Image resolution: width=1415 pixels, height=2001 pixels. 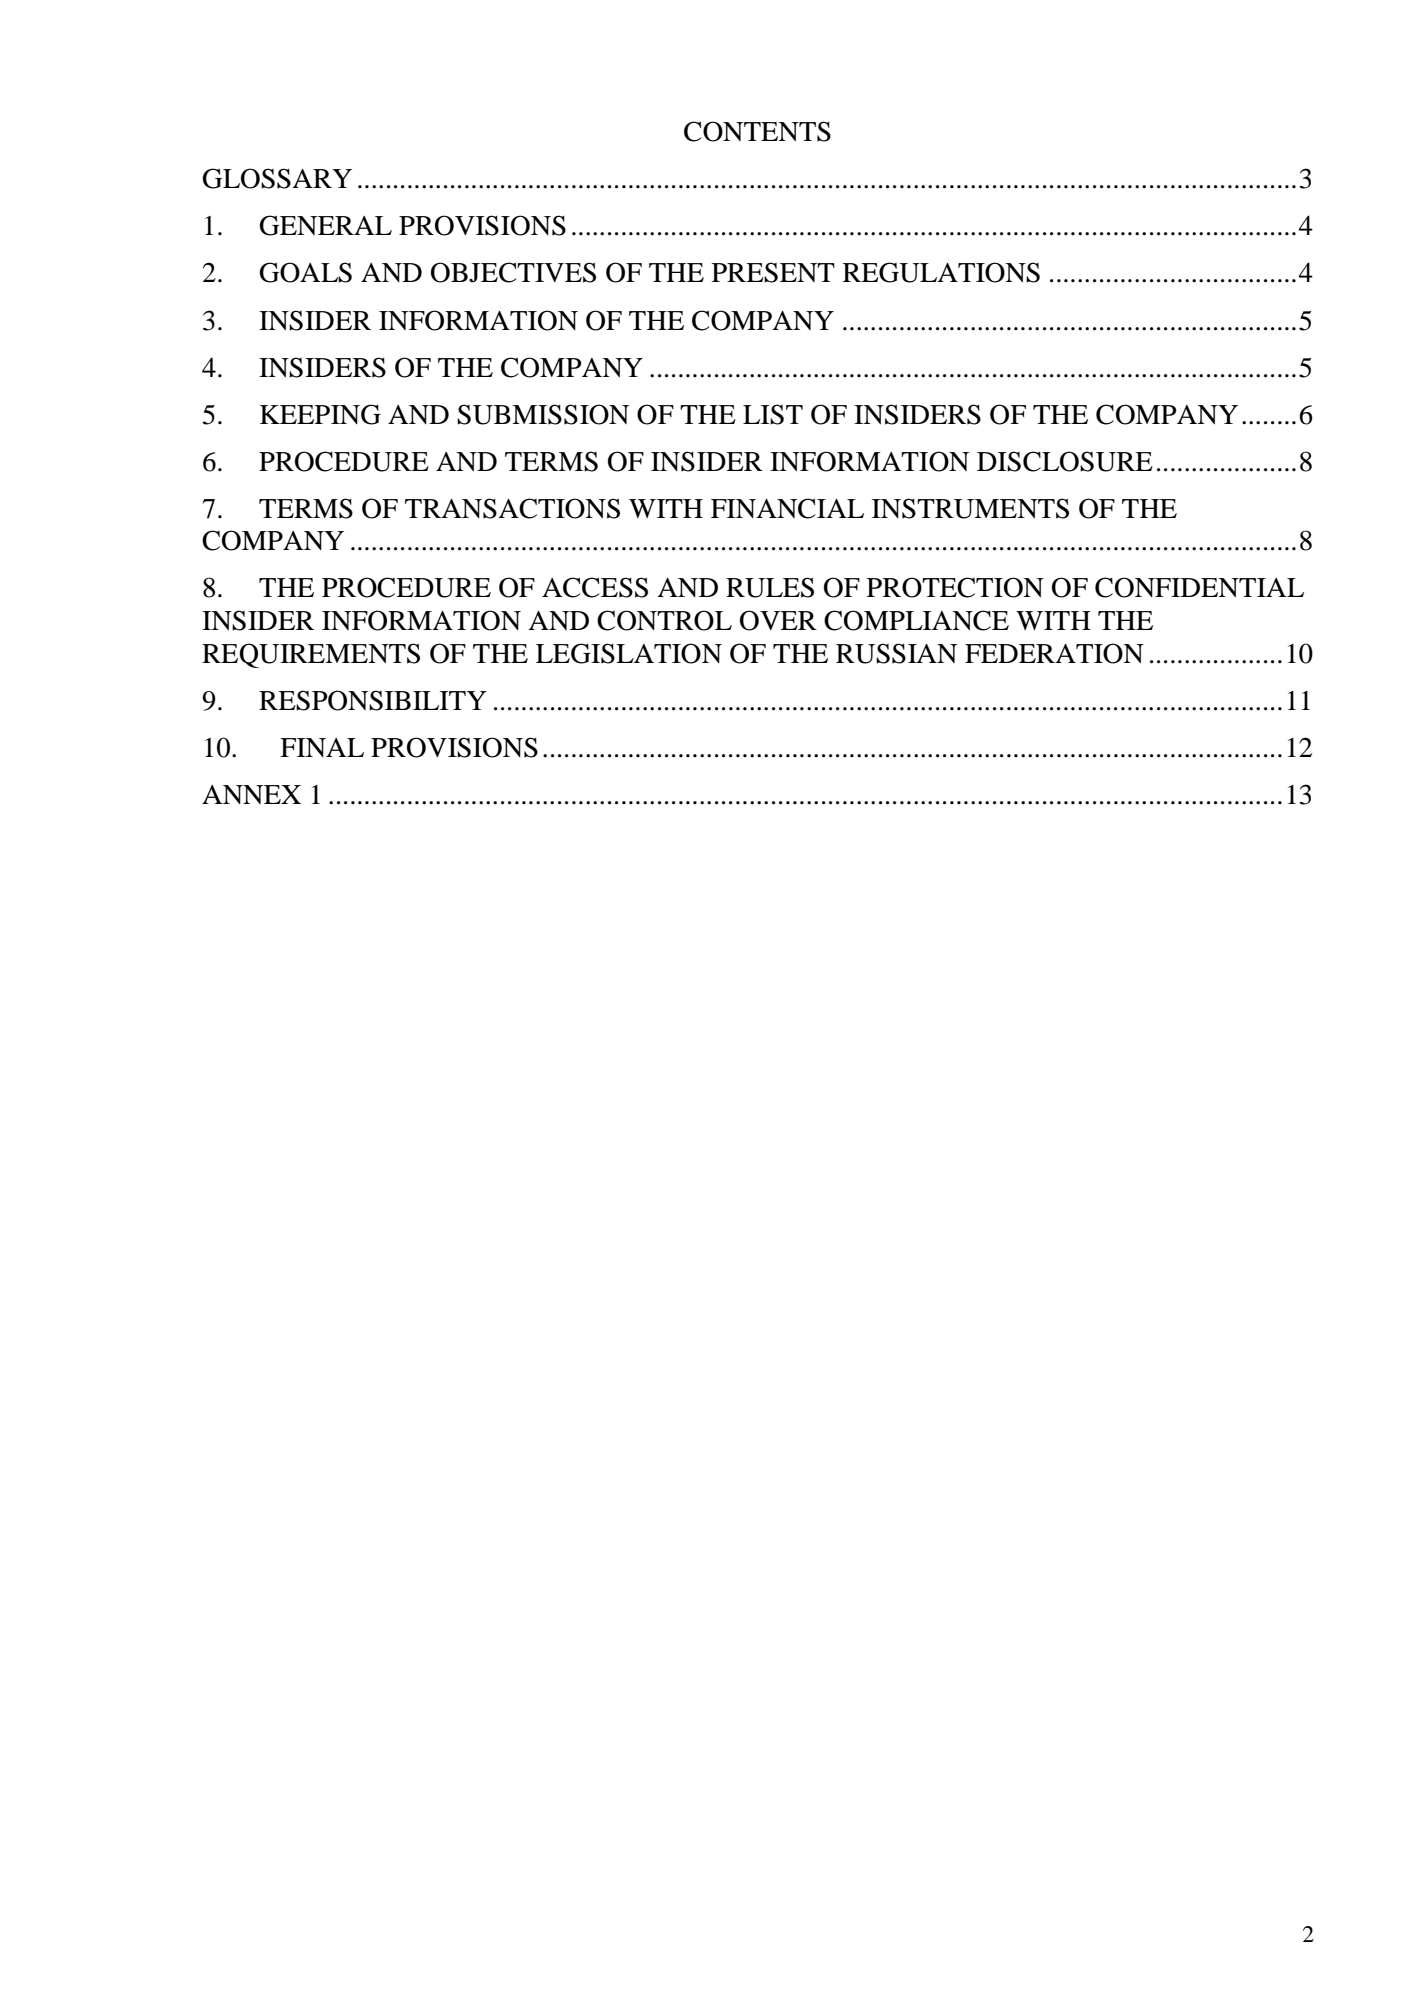 I want to click on LEGISLATION, so click(x=629, y=653).
